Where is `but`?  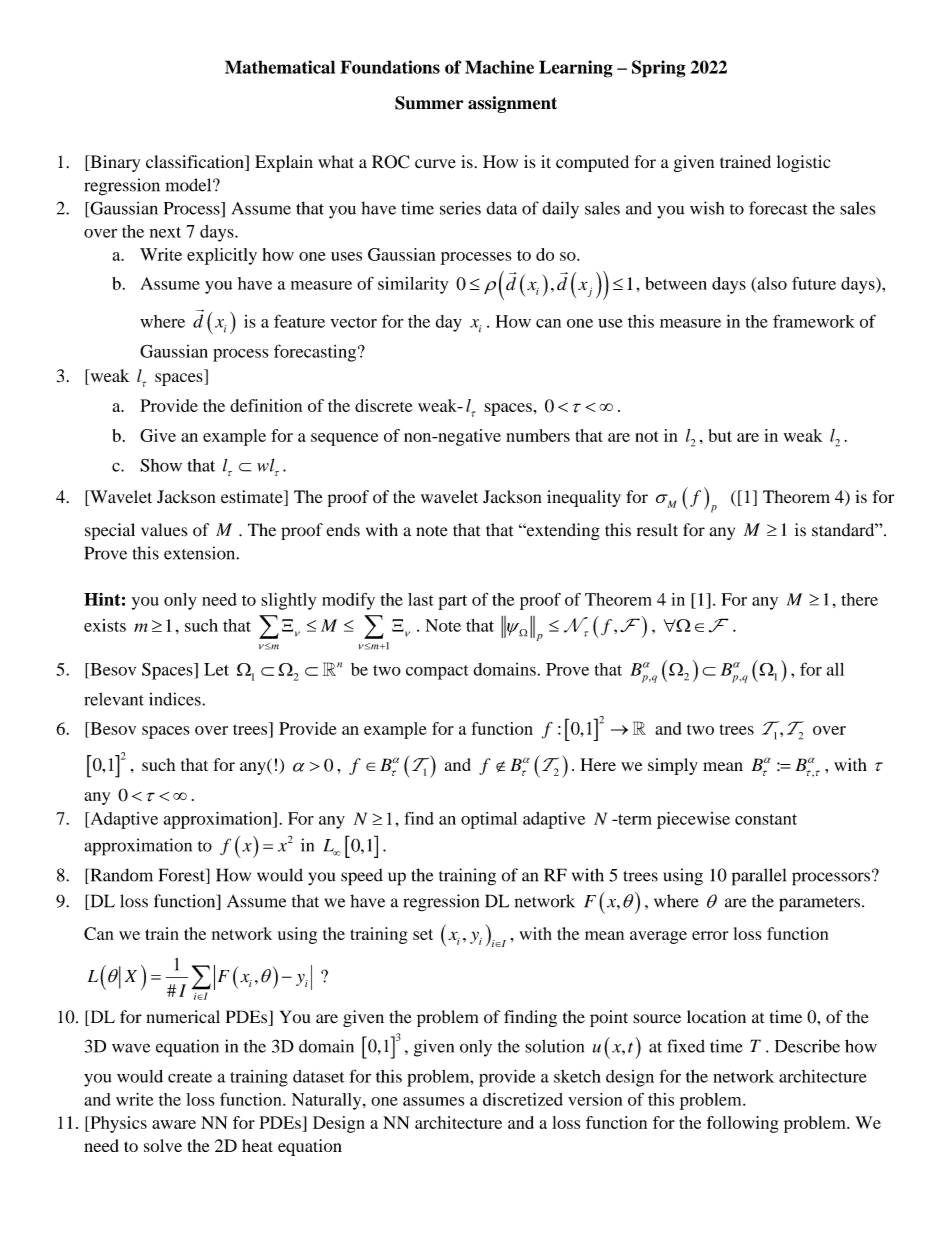 but is located at coordinates (720, 435).
